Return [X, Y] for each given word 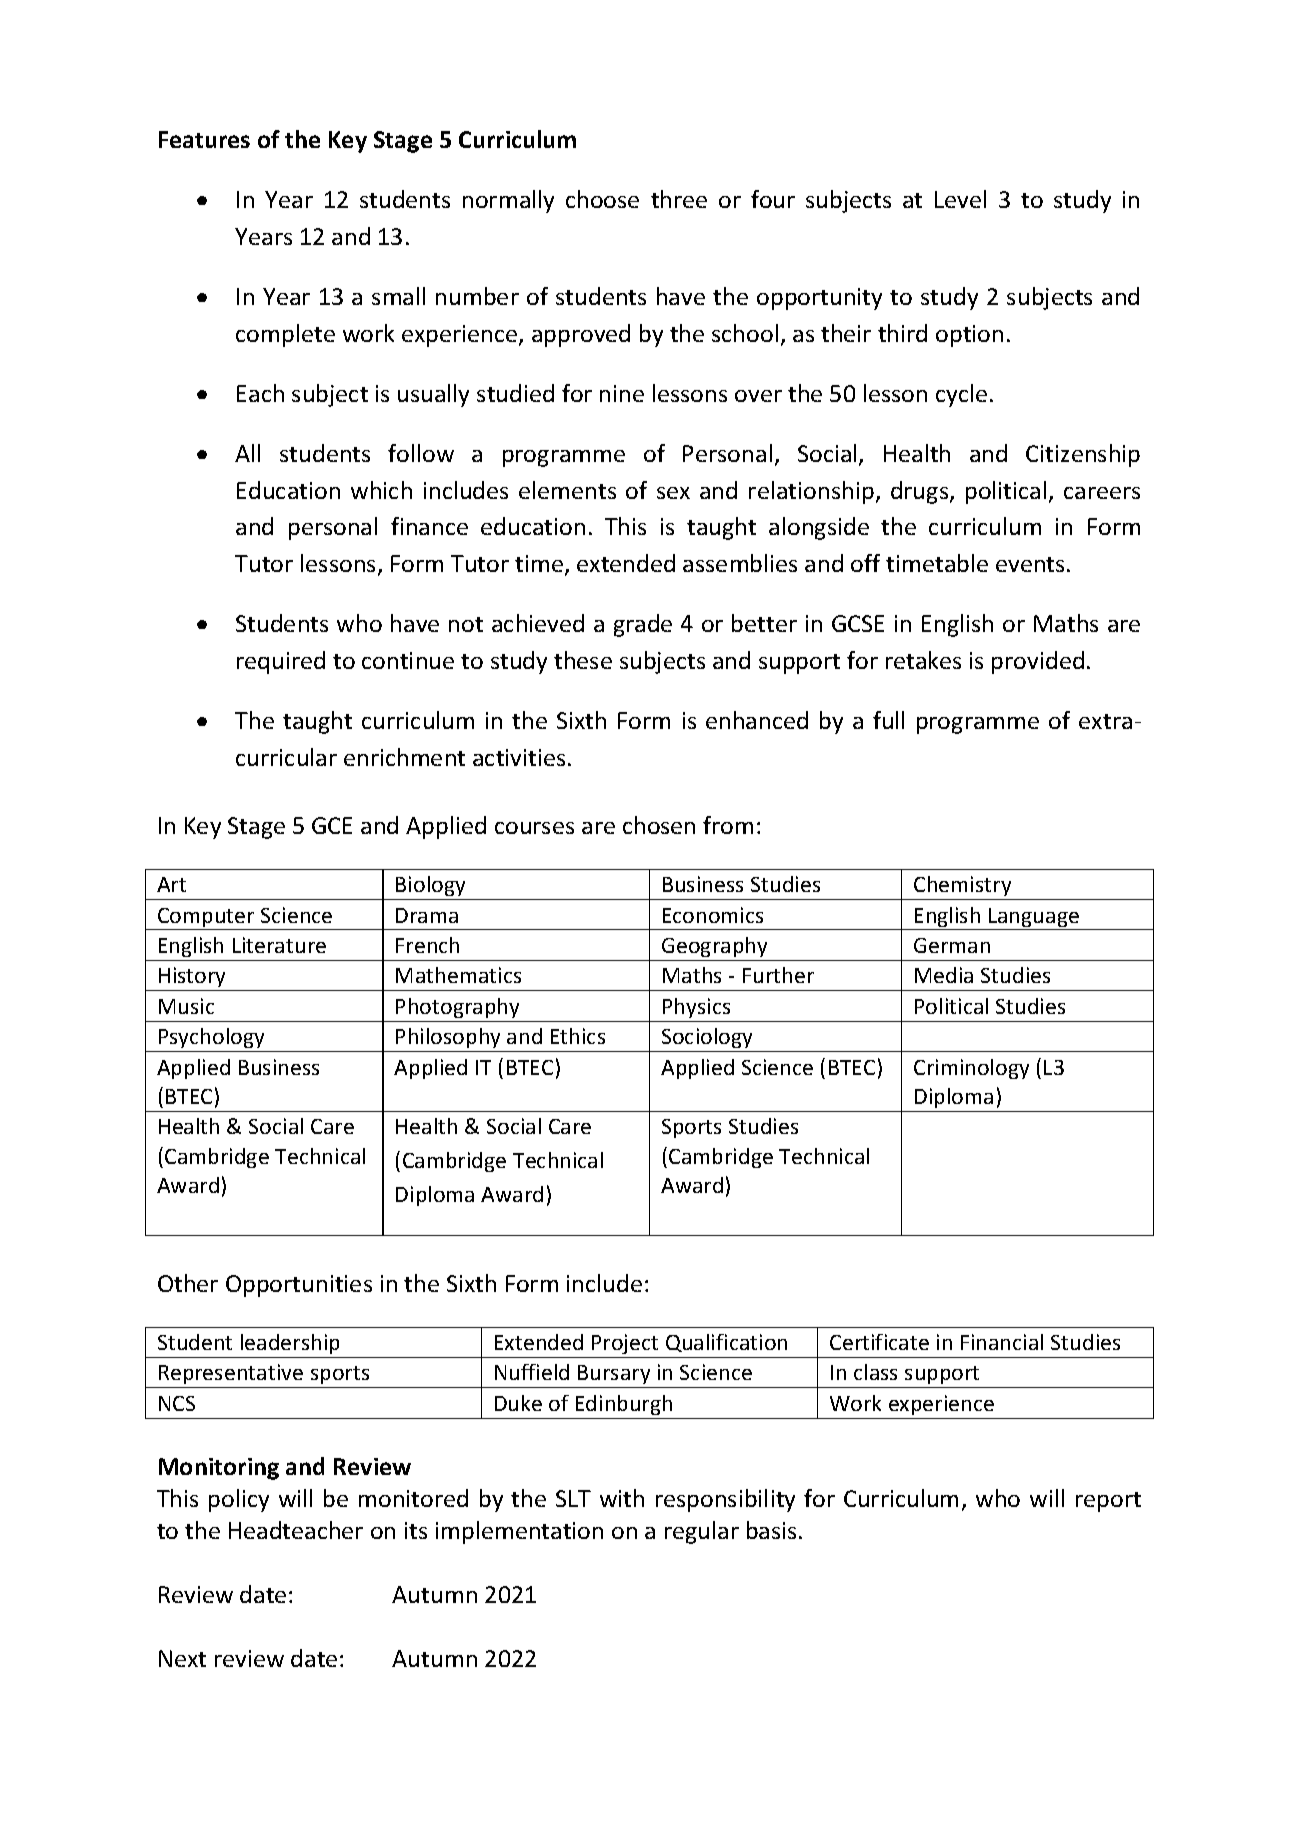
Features [204, 139]
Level [960, 199]
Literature [279, 945]
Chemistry [962, 886]
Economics [713, 915]
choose [602, 199]
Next [182, 1658]
